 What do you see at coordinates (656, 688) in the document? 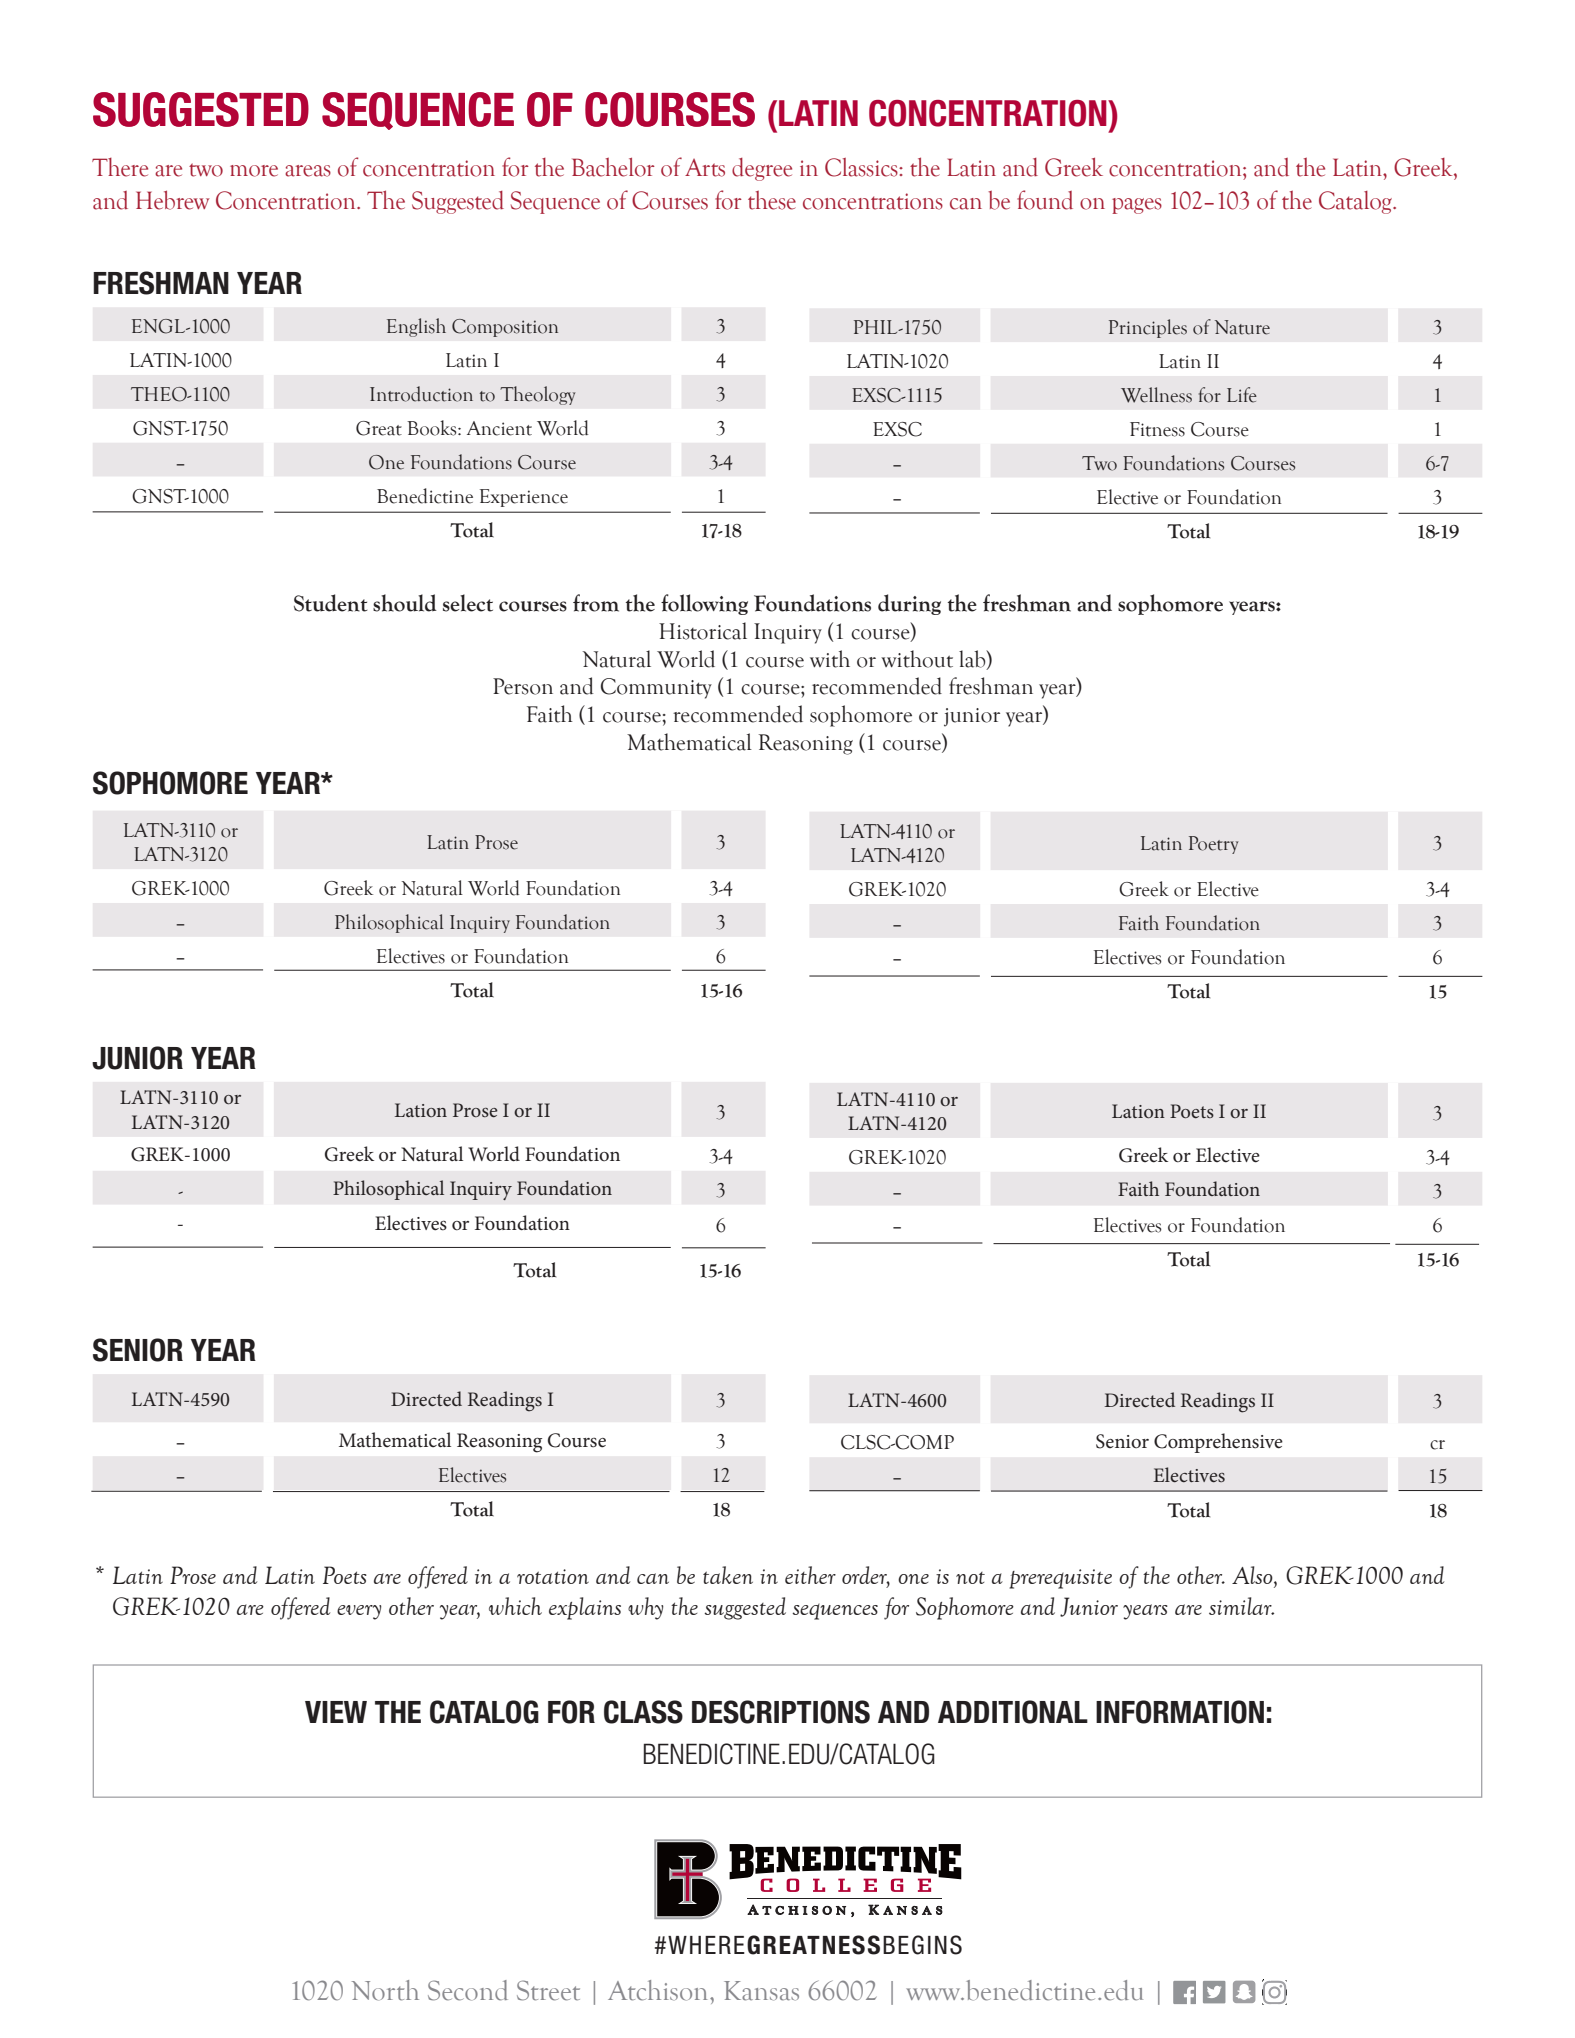
I see `Community` at bounding box center [656, 688].
